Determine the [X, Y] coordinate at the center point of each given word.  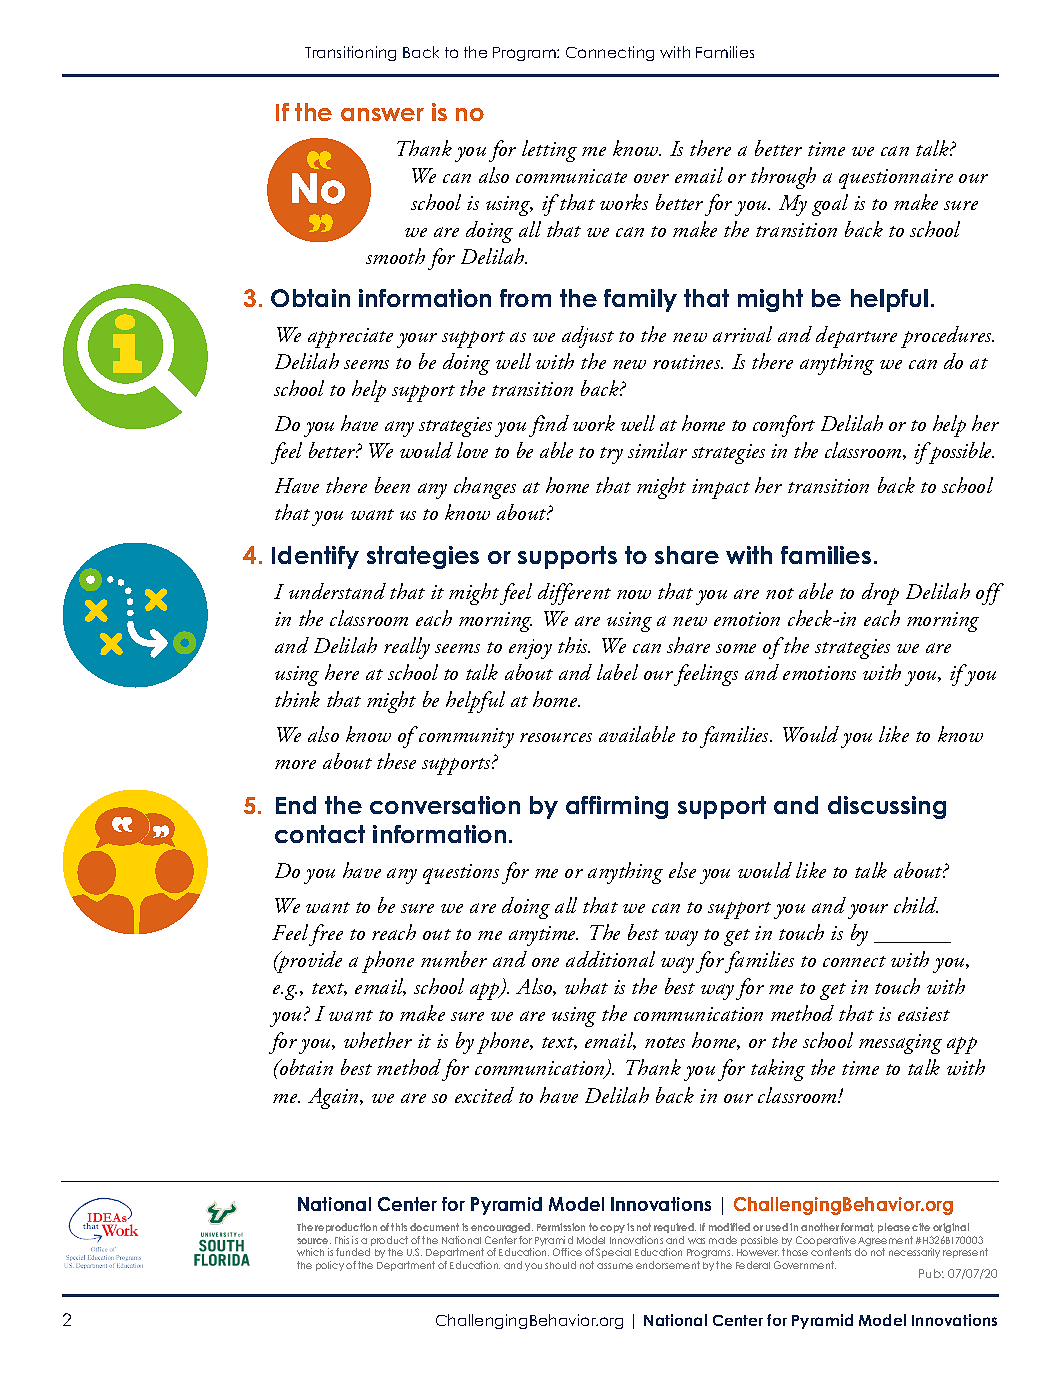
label [617, 672]
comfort [784, 426]
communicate [571, 176]
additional [610, 959]
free [326, 935]
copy [612, 1229]
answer [382, 114]
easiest [924, 1014]
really [407, 648]
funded [353, 1252]
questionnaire [896, 179]
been [392, 485]
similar [657, 450]
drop [880, 594]
